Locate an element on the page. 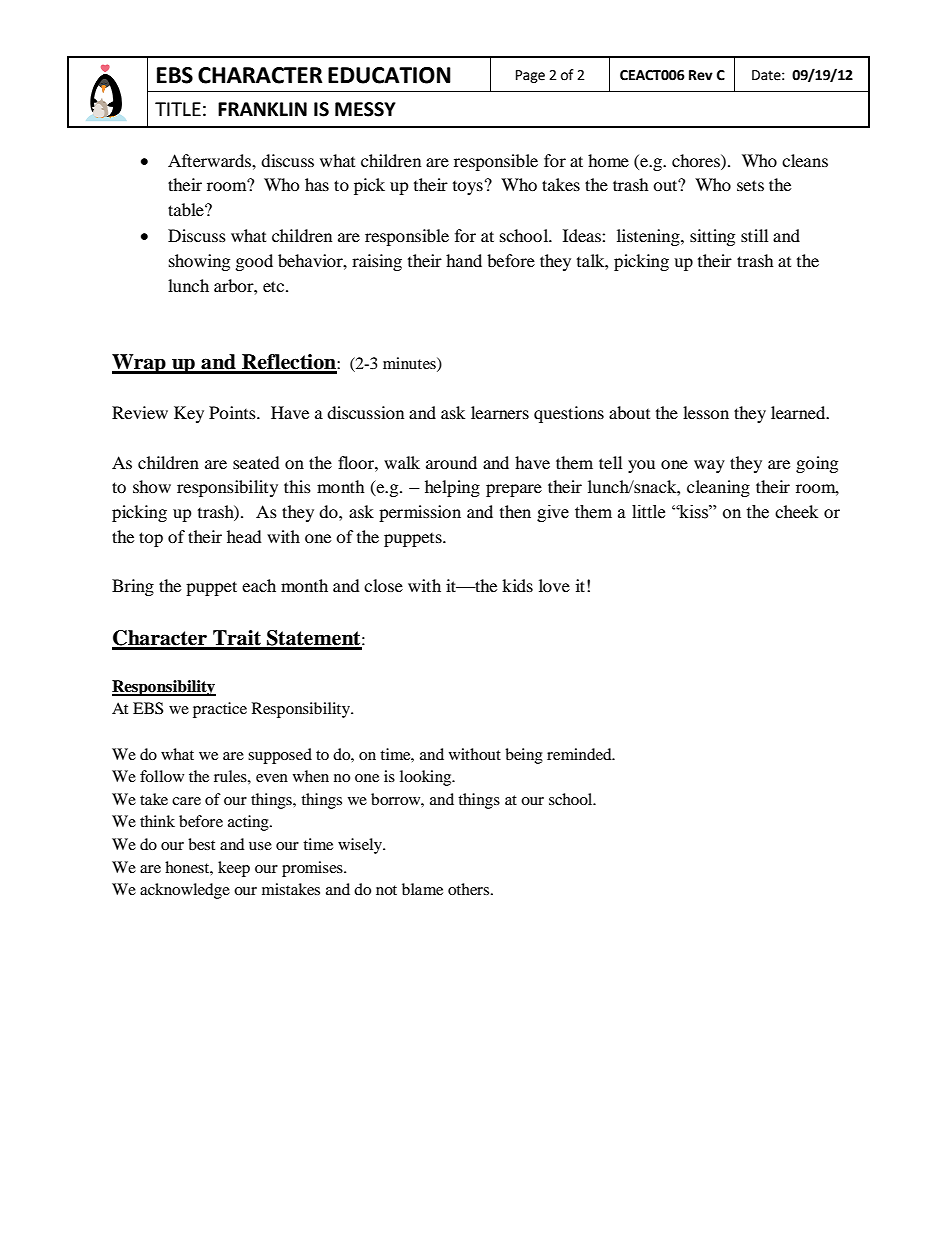 The width and height of the image is (952, 1233). chores is located at coordinates (697, 160).
